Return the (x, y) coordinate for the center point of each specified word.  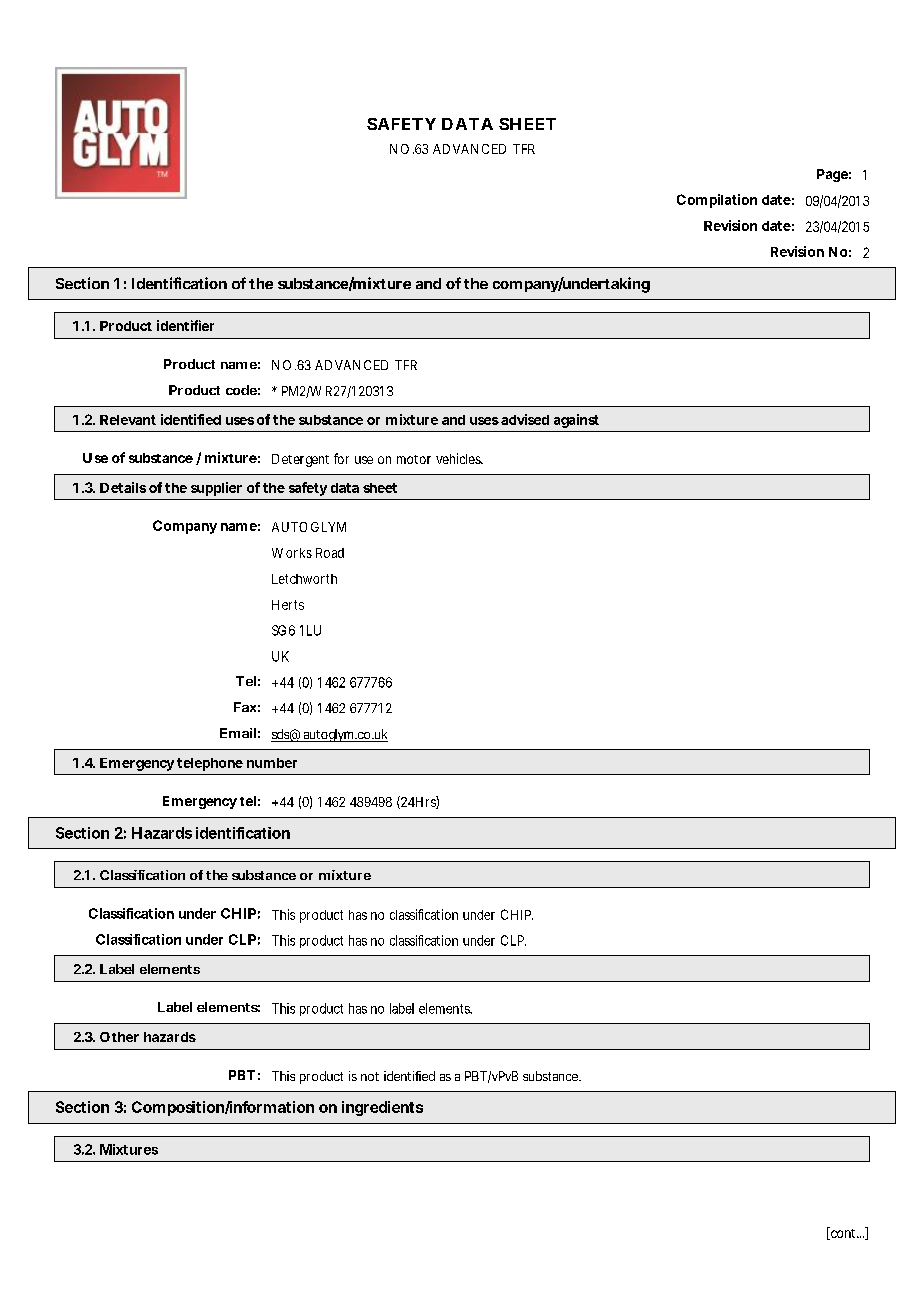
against (576, 421)
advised (525, 419)
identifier (185, 325)
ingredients (382, 1108)
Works (292, 553)
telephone (210, 764)
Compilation (717, 201)
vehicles (459, 458)
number (272, 763)
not (370, 1076)
